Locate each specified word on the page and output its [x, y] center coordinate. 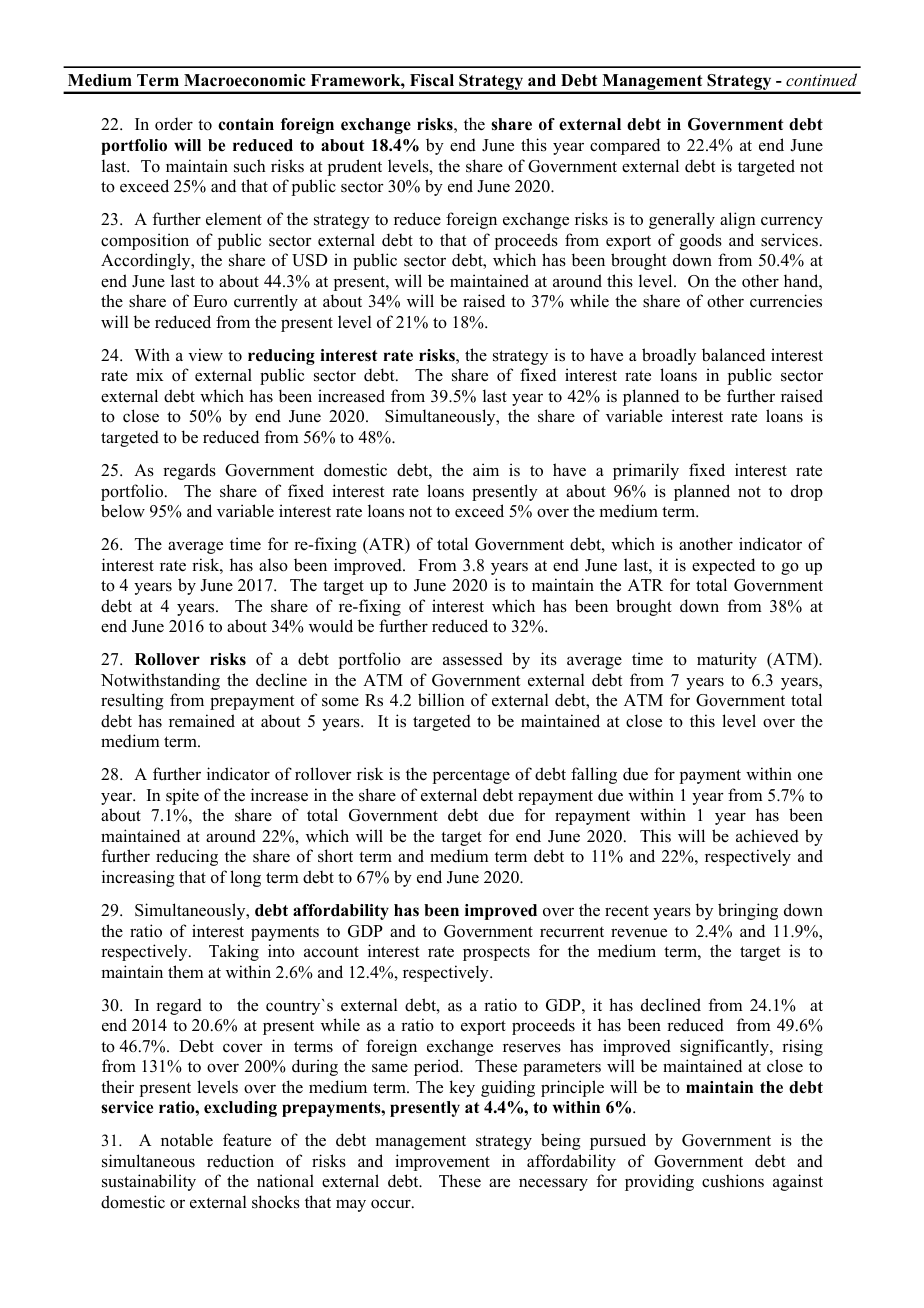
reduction [240, 1161]
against [798, 1182]
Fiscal [432, 80]
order [174, 124]
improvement [442, 1162]
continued [821, 79]
